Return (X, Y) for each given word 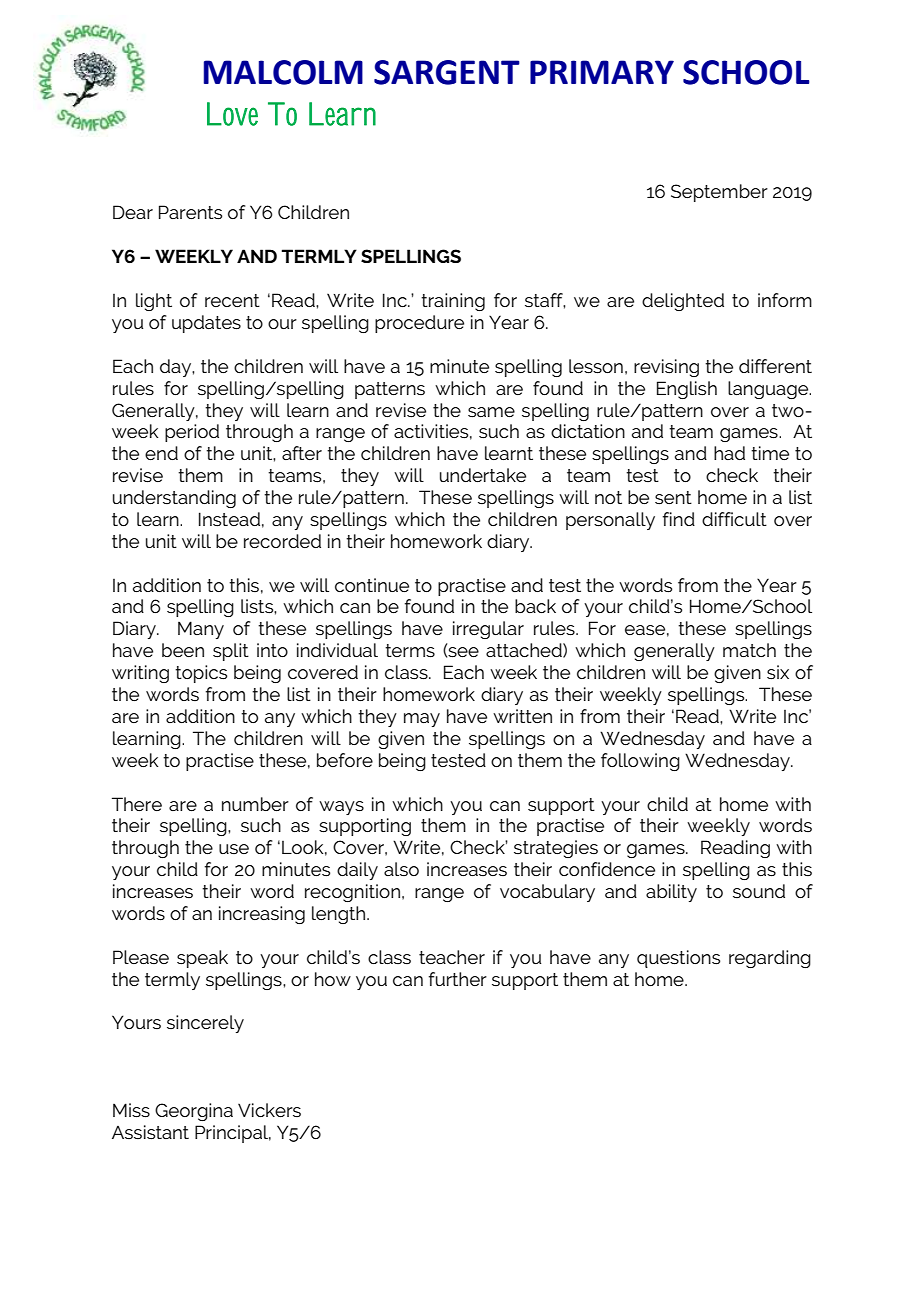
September (719, 193)
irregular (488, 630)
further (458, 979)
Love (232, 114)
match (749, 650)
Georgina (194, 1112)
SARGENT (447, 72)
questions (678, 959)
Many (201, 630)
